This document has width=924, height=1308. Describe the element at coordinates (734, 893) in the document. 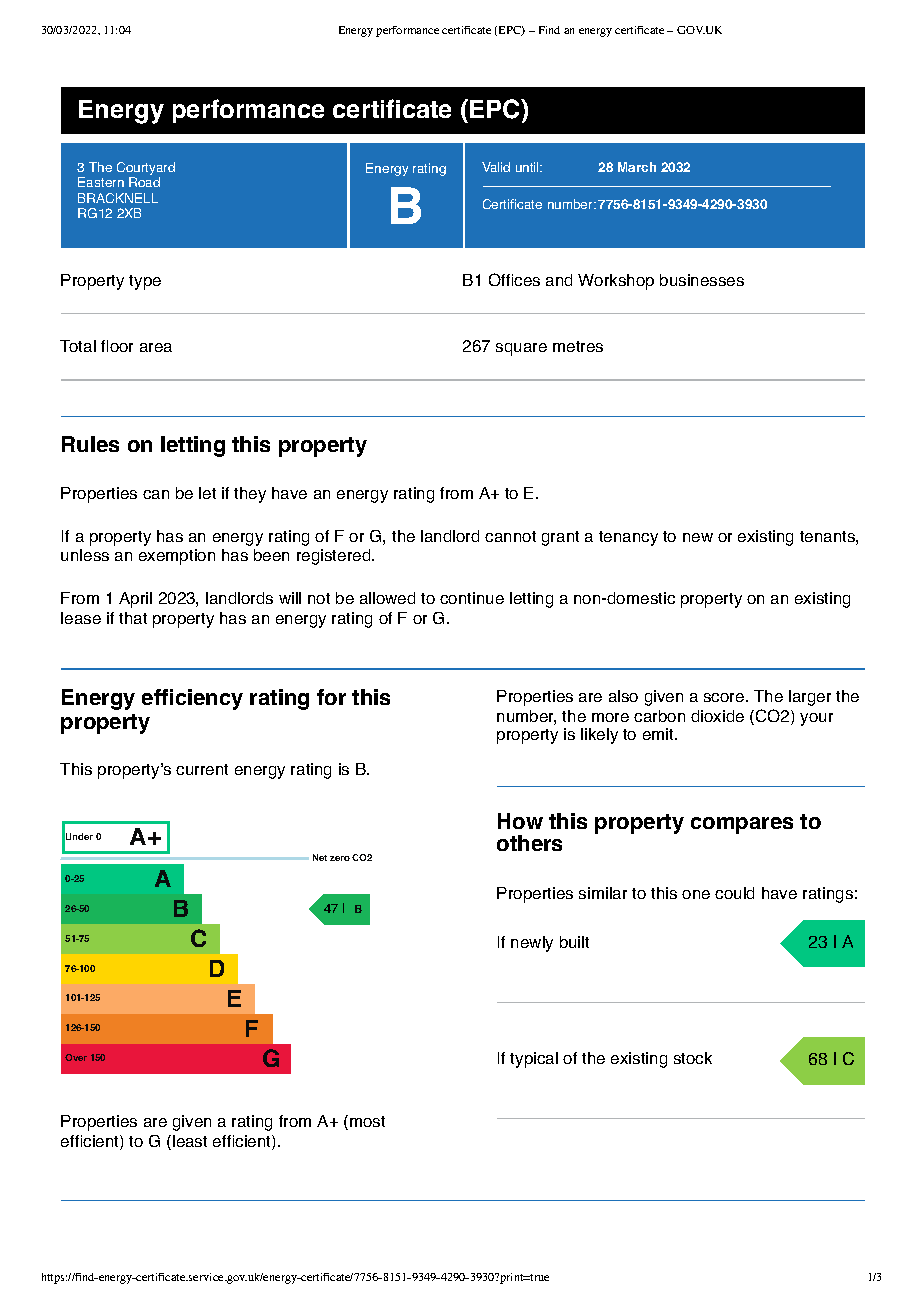

I see `could` at that location.
